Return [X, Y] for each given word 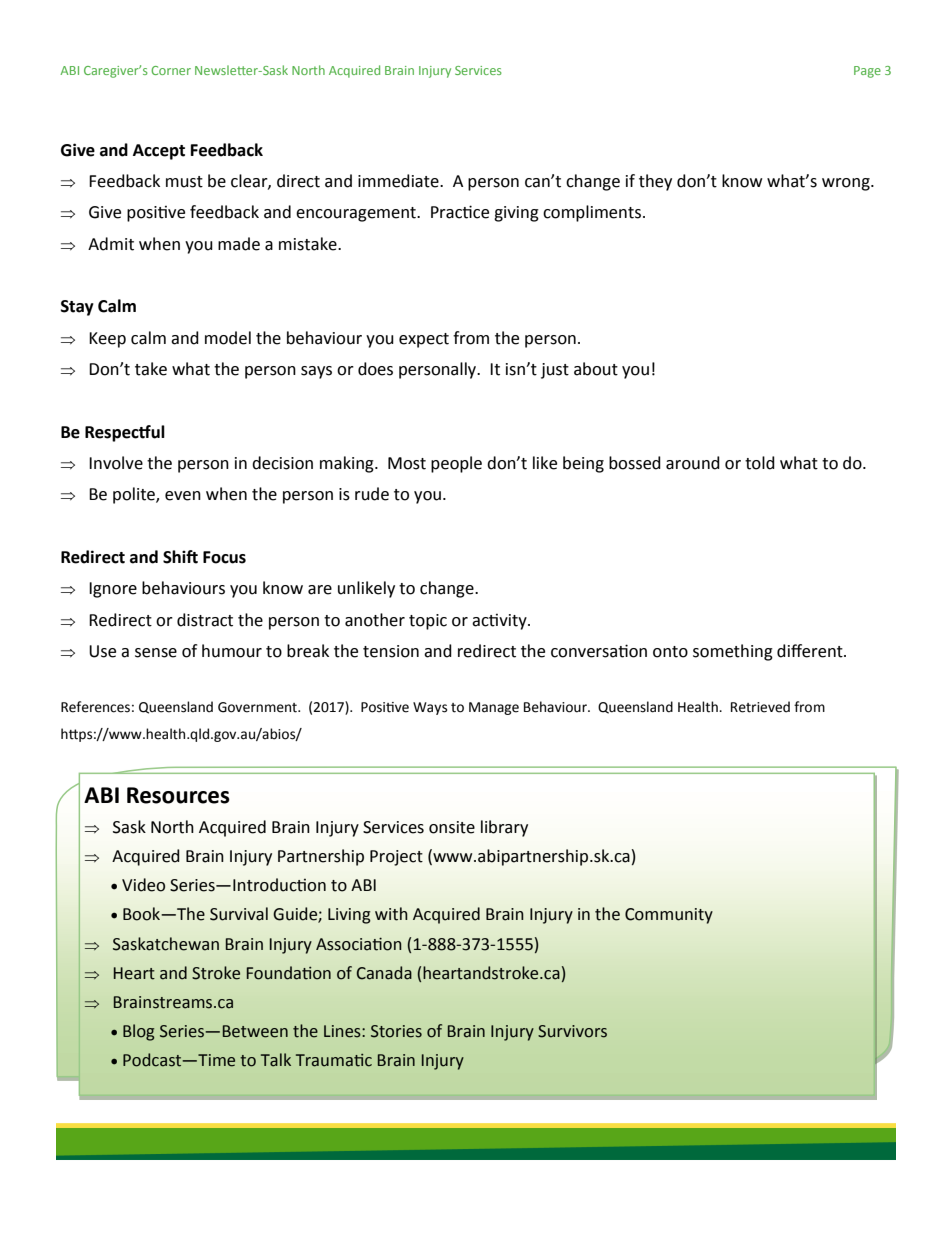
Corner [171, 70]
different [811, 651]
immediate [399, 181]
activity [500, 622]
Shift [180, 557]
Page [867, 72]
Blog [138, 1032]
